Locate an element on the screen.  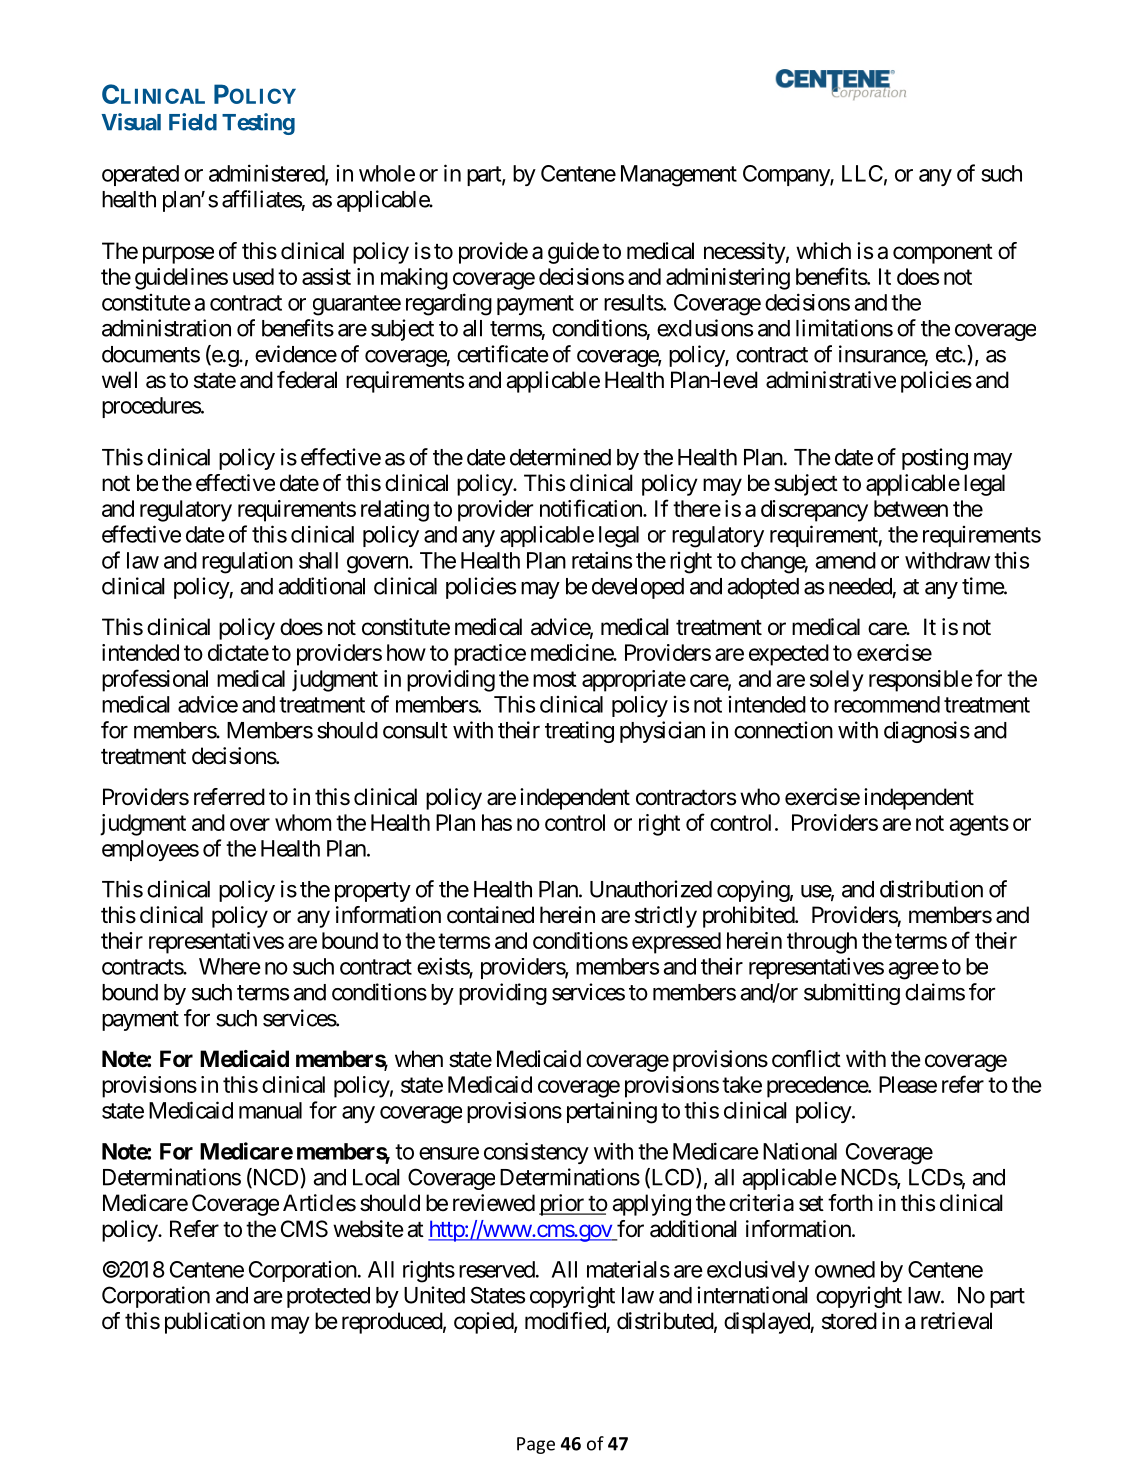
discrepancy is located at coordinates (814, 511).
